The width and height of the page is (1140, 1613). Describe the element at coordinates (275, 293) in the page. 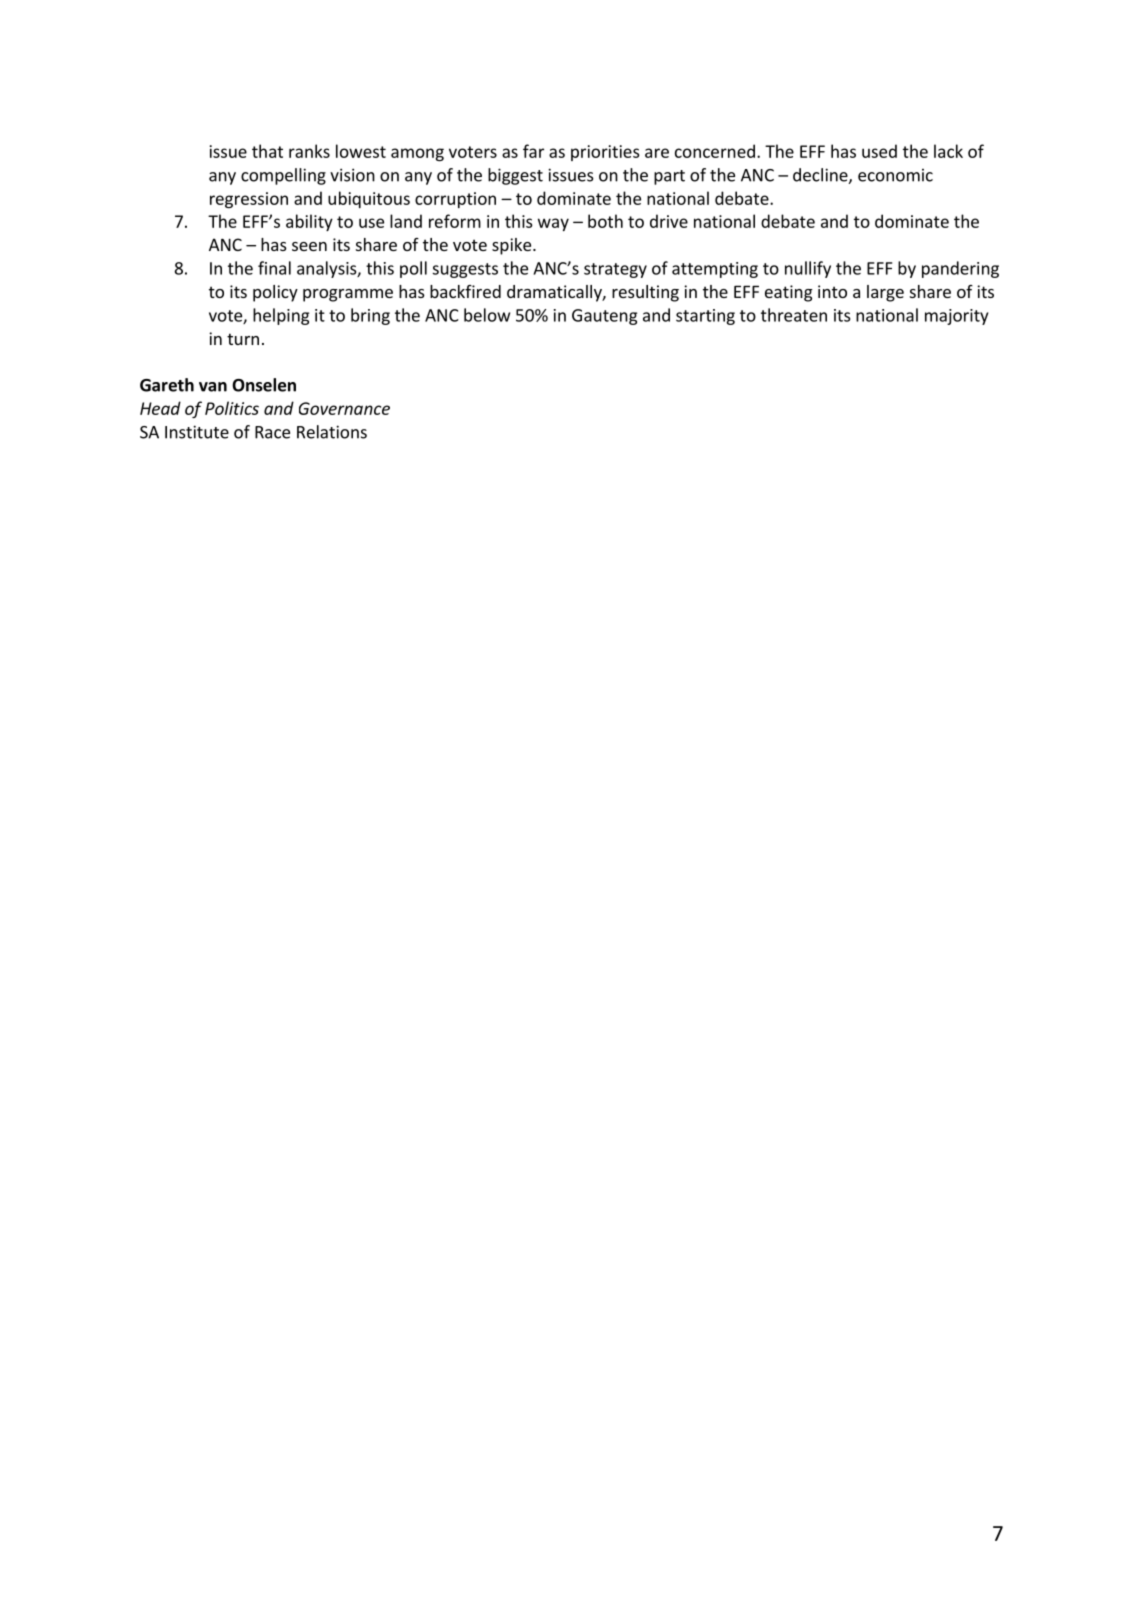

I see `policy` at that location.
